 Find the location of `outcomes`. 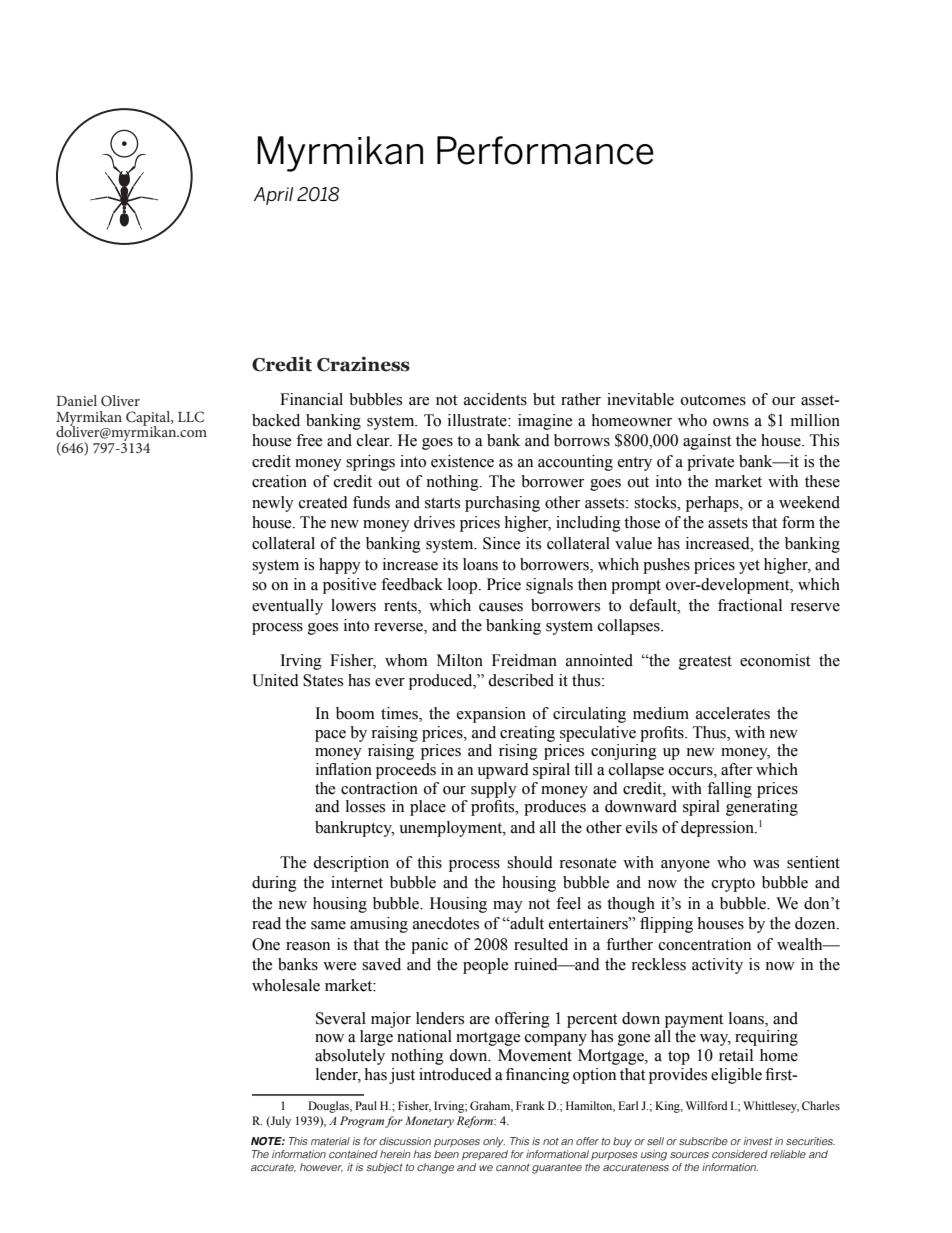

outcomes is located at coordinates (713, 400).
